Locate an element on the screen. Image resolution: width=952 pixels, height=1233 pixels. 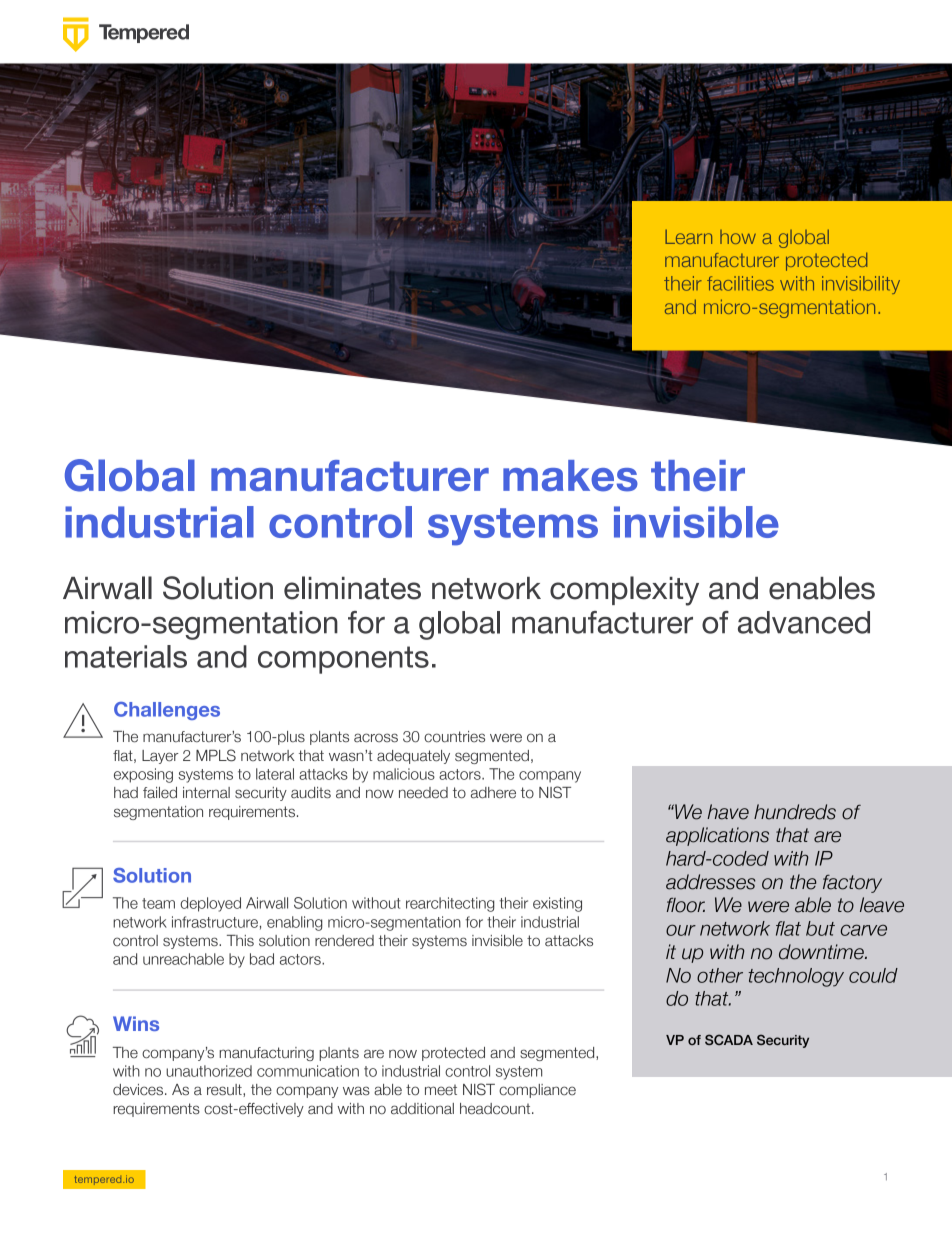
eliminates is located at coordinates (352, 588).
